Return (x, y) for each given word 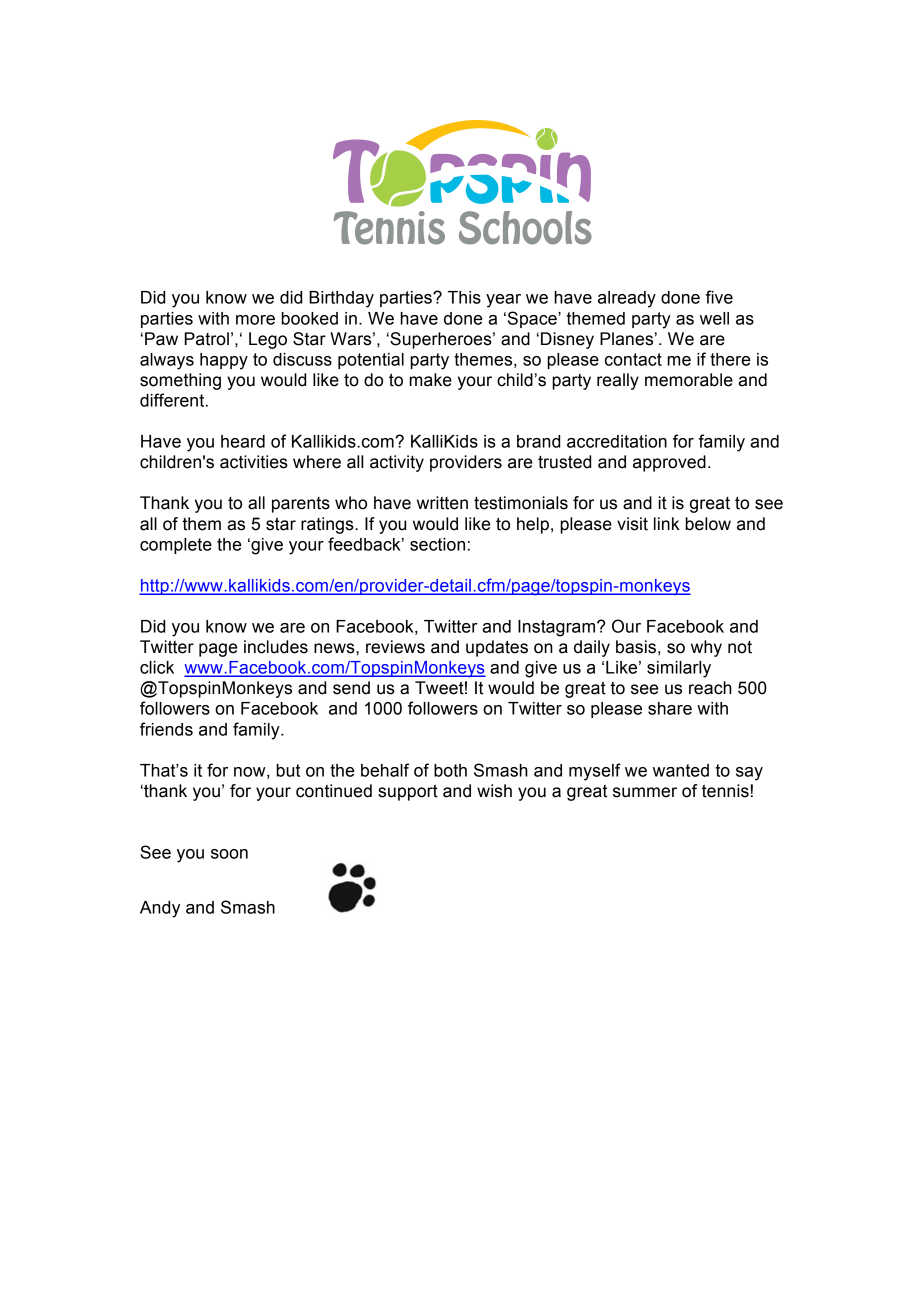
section (437, 544)
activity (397, 463)
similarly (679, 669)
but (288, 770)
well (714, 318)
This (464, 297)
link (667, 523)
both (450, 770)
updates (497, 648)
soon (229, 854)
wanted (681, 770)
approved (669, 463)
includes (276, 647)
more (255, 320)
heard (243, 441)
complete (176, 546)
